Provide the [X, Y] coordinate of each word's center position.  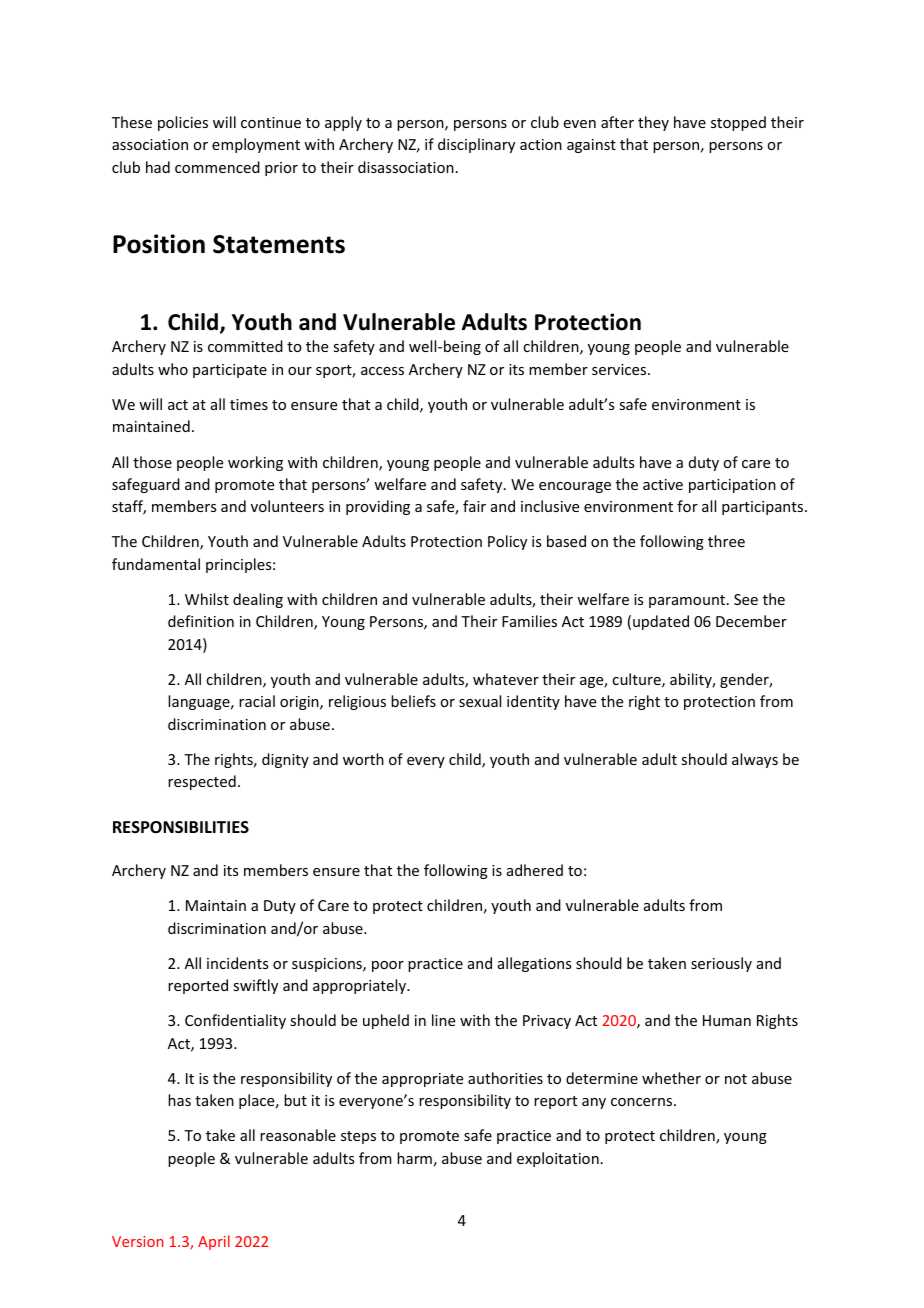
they [653, 123]
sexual [480, 701]
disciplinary [476, 145]
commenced [217, 167]
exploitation [558, 1159]
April [214, 1242]
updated [661, 622]
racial [257, 701]
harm [414, 1158]
